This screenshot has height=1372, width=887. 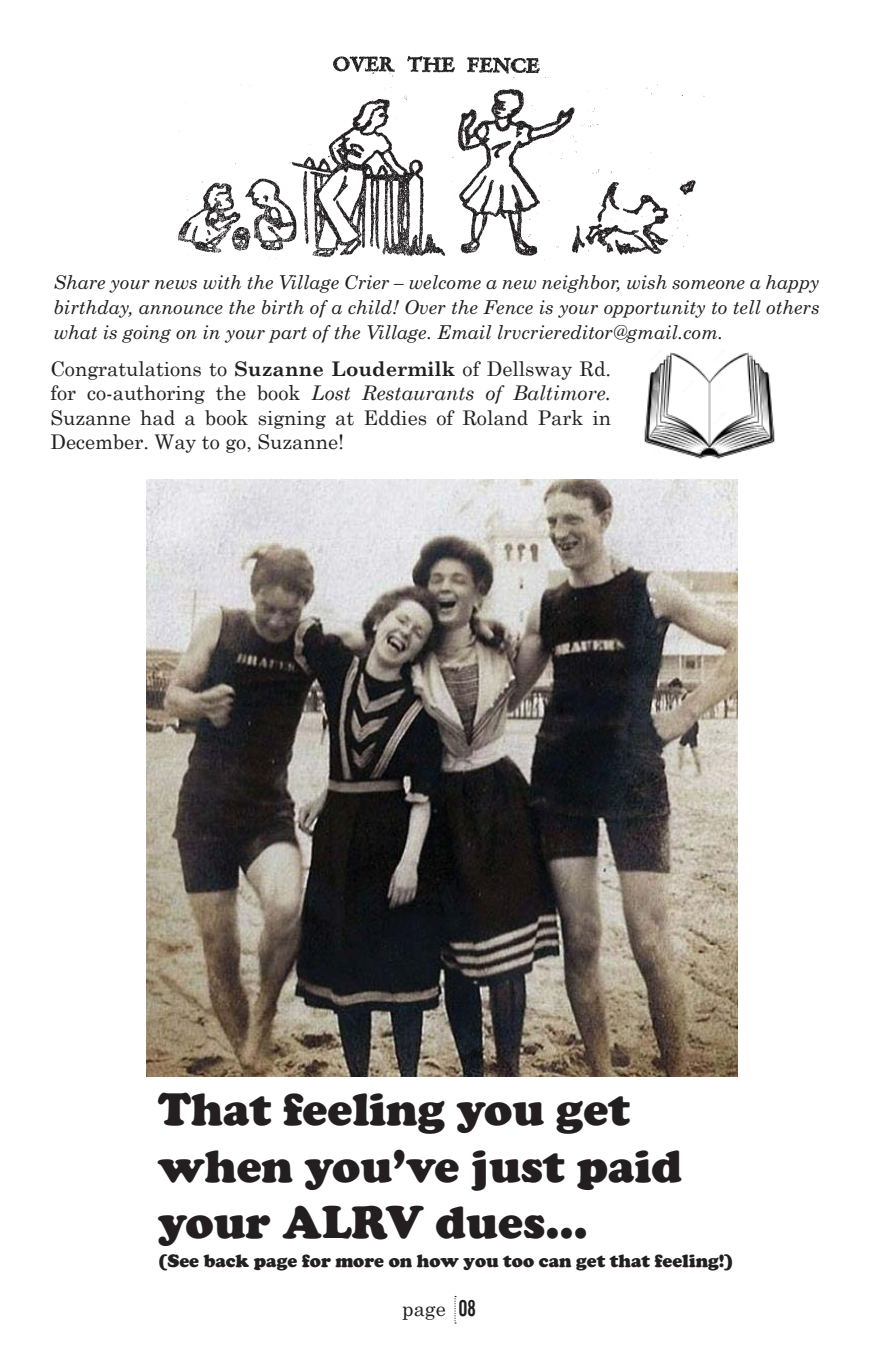 I want to click on just, so click(x=518, y=1170).
